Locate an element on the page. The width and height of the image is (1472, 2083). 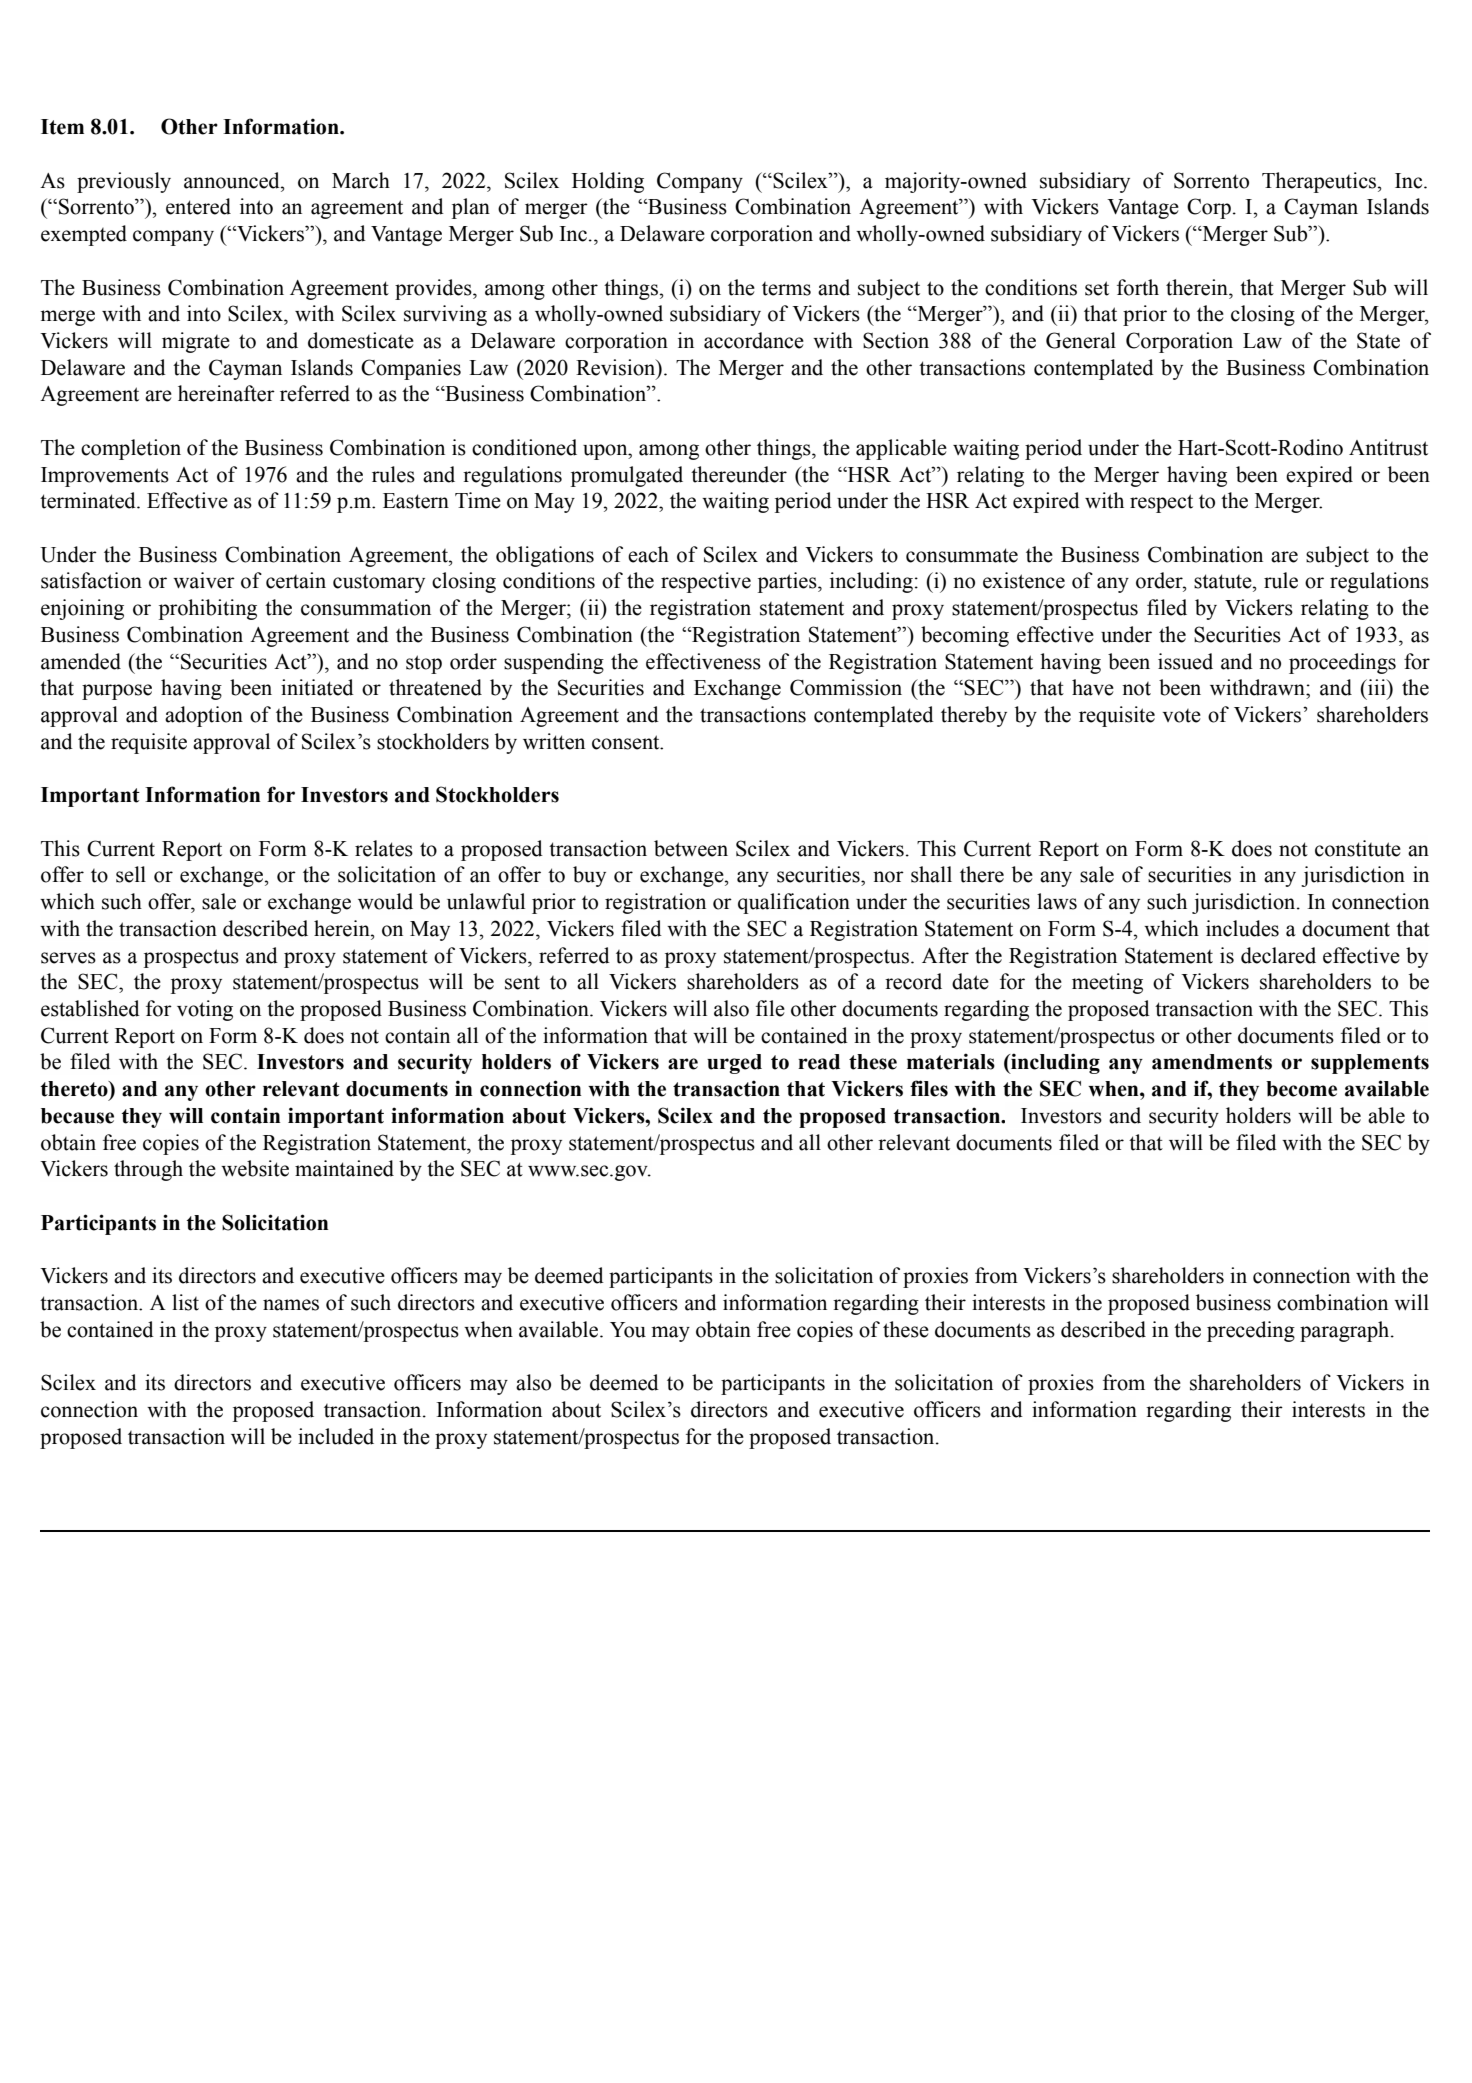
amendments is located at coordinates (1212, 1062).
